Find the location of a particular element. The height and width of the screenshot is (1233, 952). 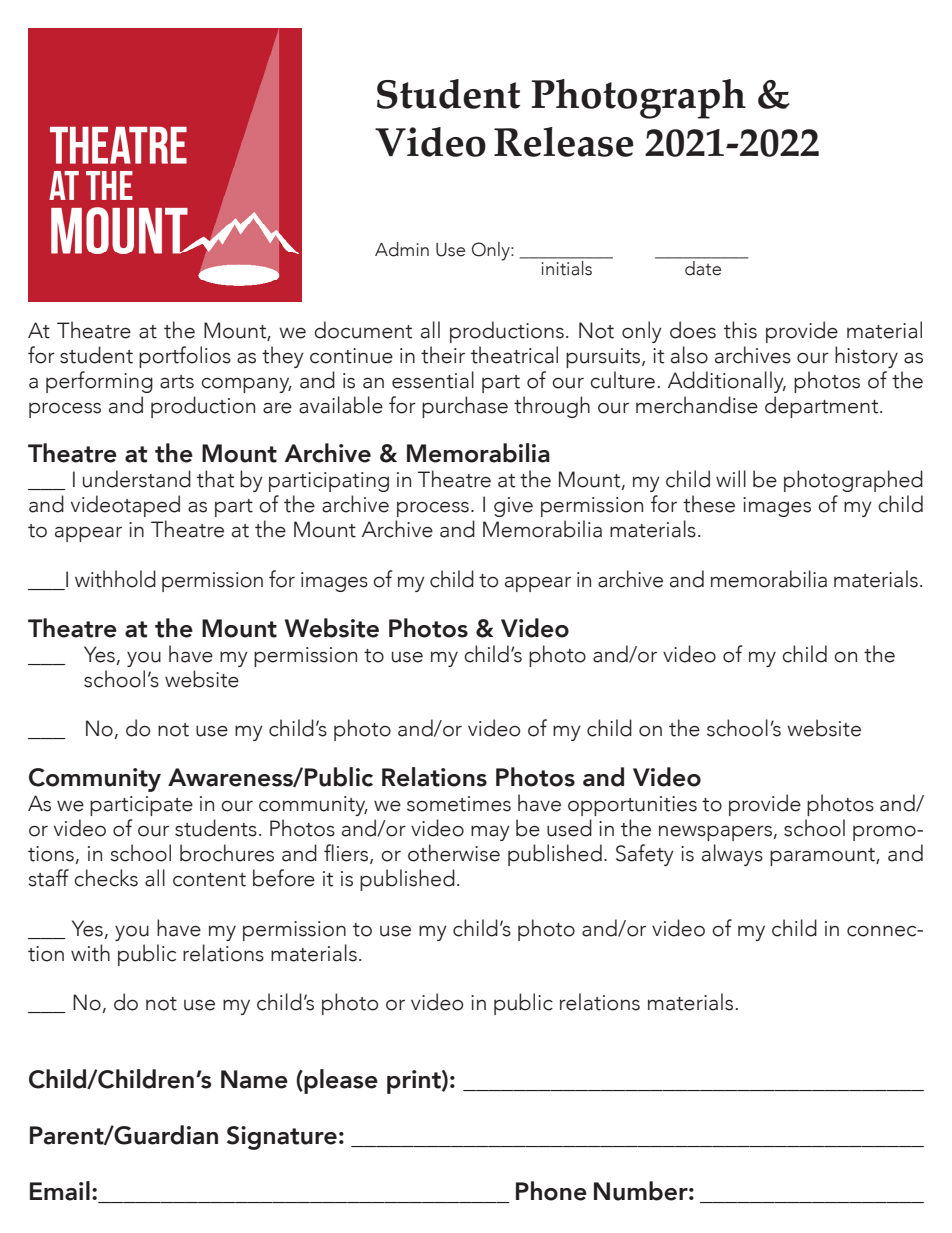

may is located at coordinates (490, 833).
